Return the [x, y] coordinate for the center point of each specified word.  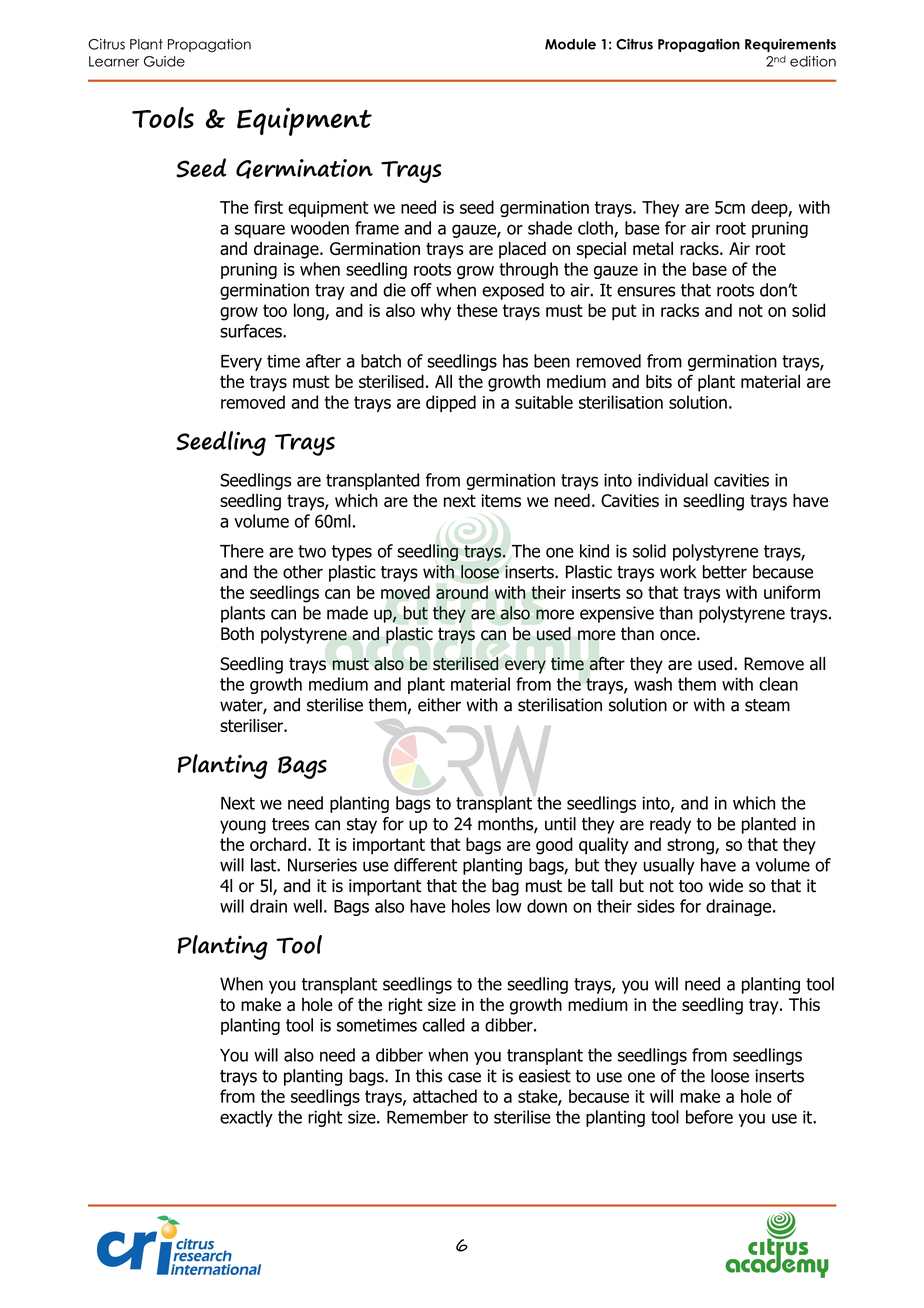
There [242, 551]
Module [570, 44]
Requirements [790, 45]
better [725, 572]
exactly [246, 1118]
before [709, 1117]
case [464, 1077]
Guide [164, 61]
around [462, 592]
